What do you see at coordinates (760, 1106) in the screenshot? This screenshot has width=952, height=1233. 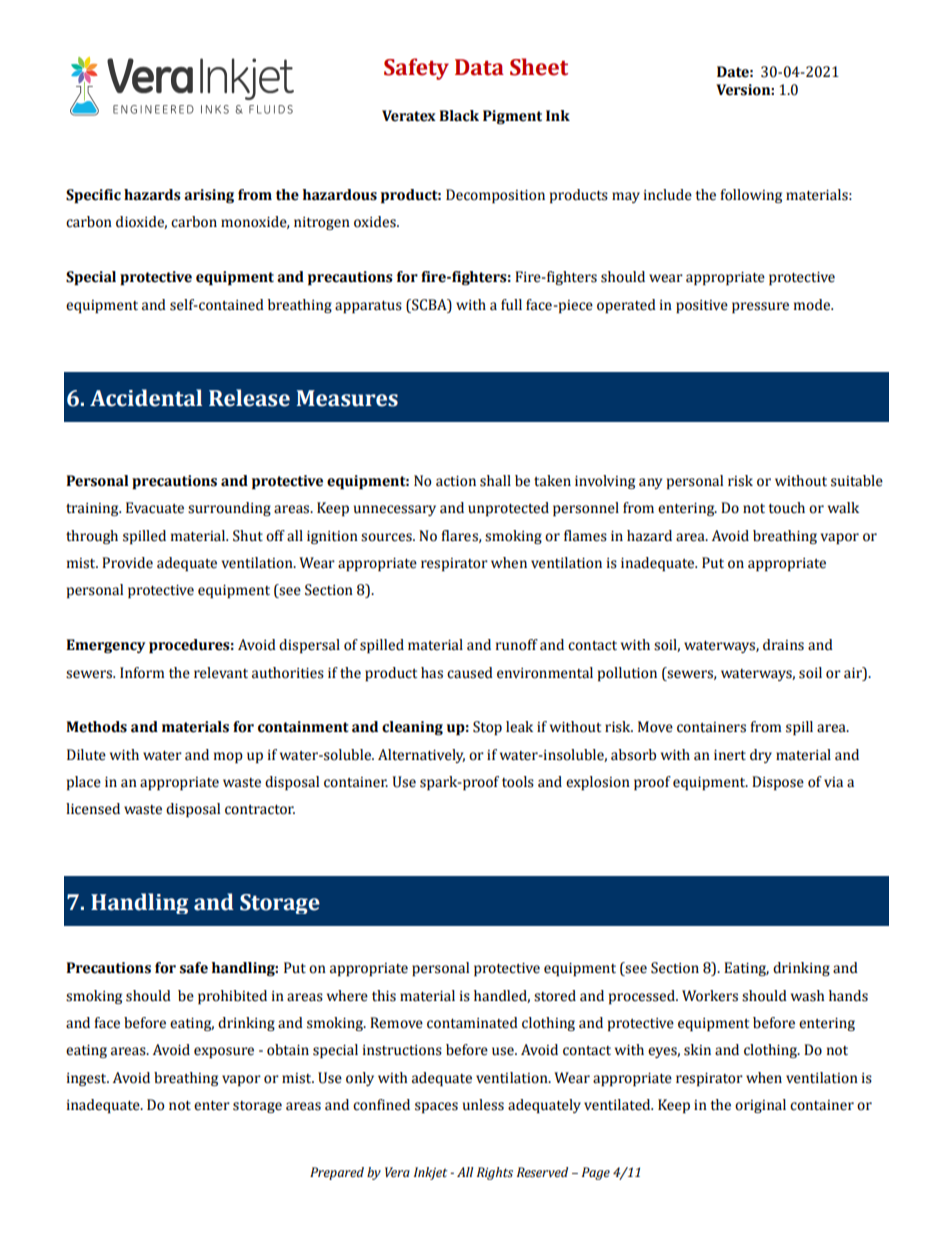 I see `original` at bounding box center [760, 1106].
